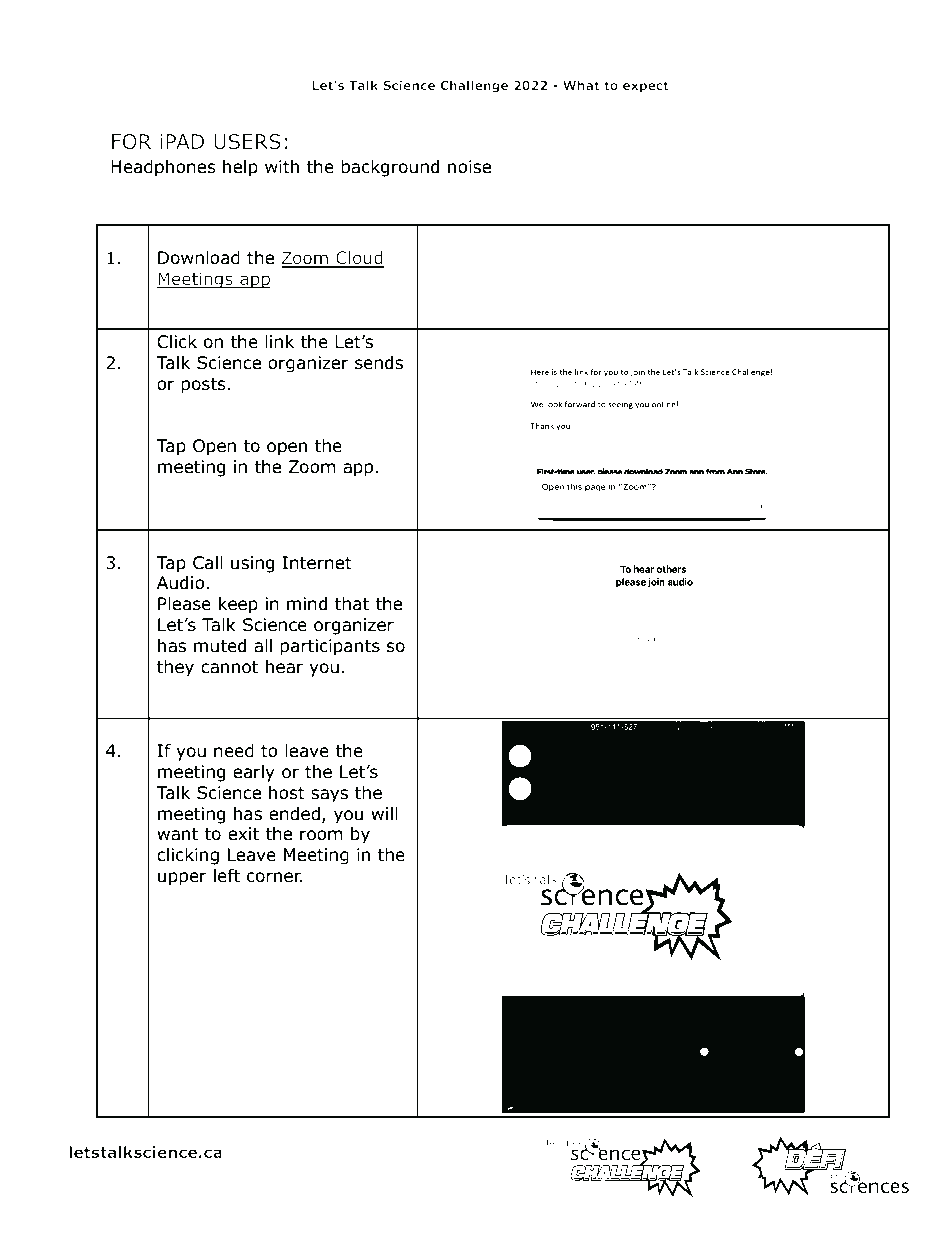 The width and height of the screenshot is (952, 1233). Describe the element at coordinates (317, 563) in the screenshot. I see `Internet` at that location.
